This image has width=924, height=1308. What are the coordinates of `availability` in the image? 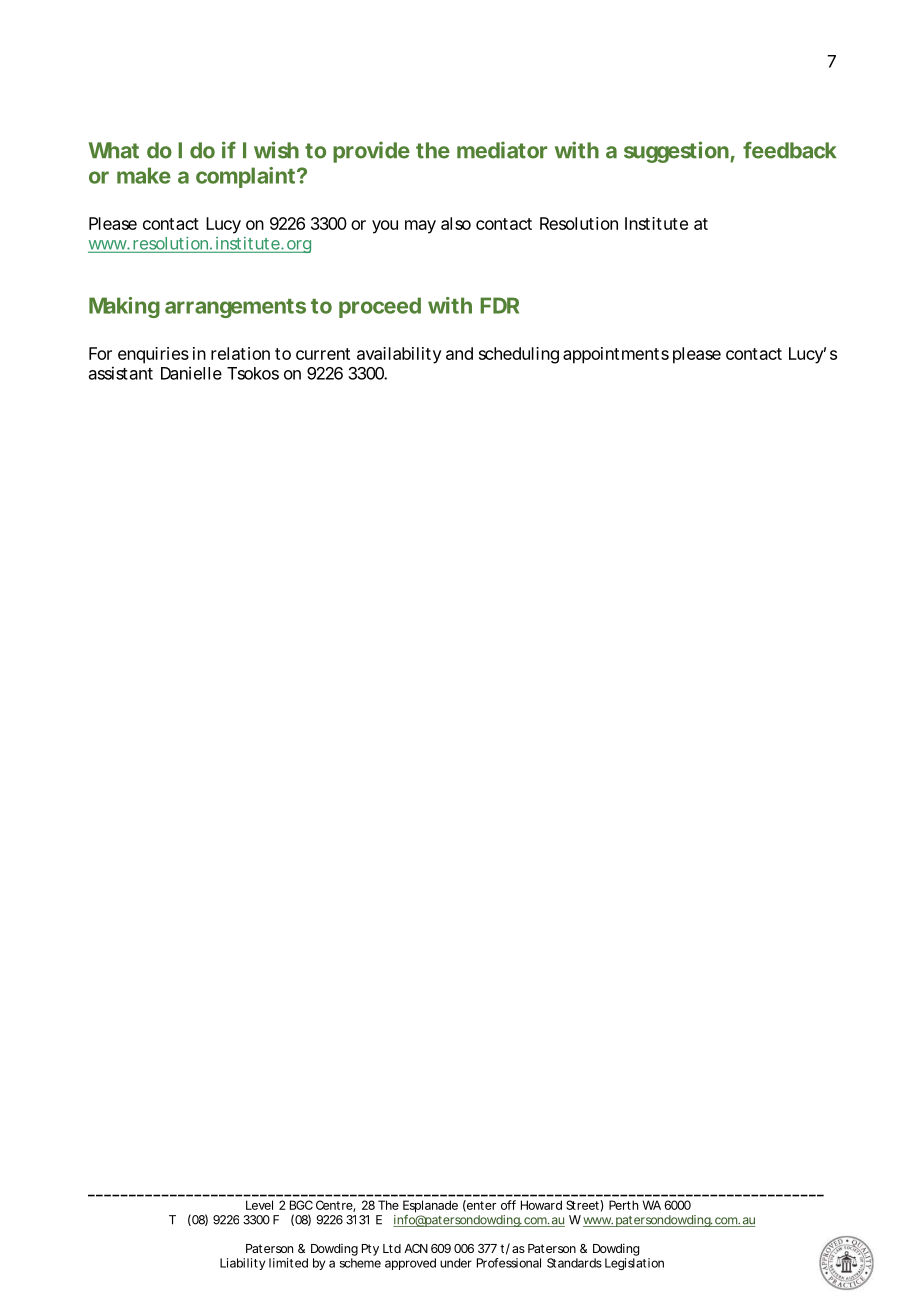 It's located at (399, 355).
